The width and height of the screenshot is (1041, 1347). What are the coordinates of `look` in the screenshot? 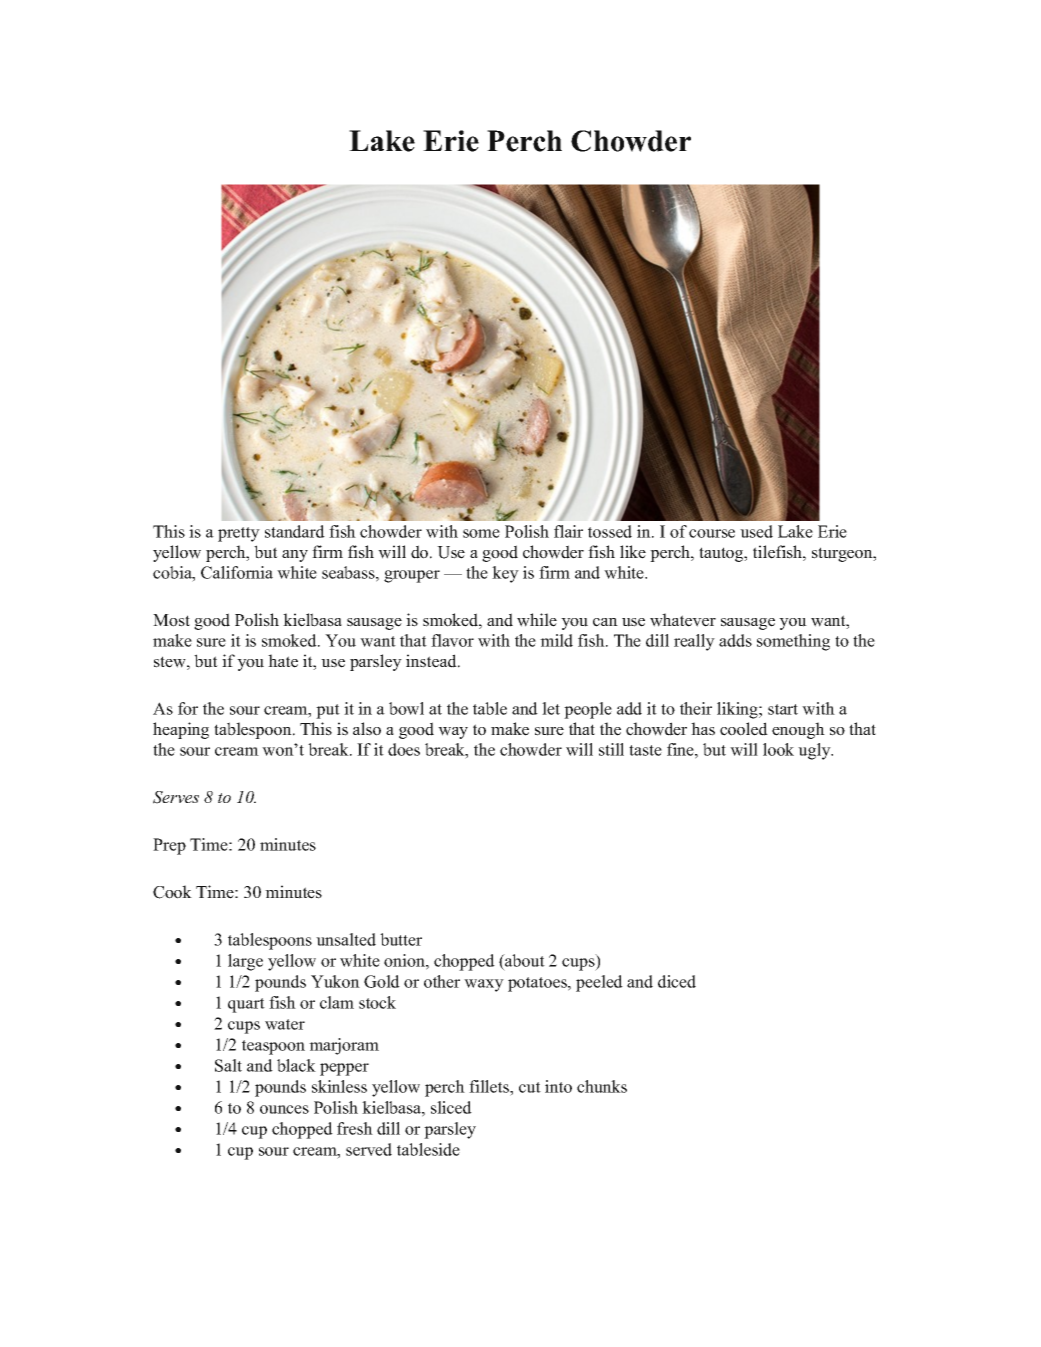 It's located at (778, 749).
